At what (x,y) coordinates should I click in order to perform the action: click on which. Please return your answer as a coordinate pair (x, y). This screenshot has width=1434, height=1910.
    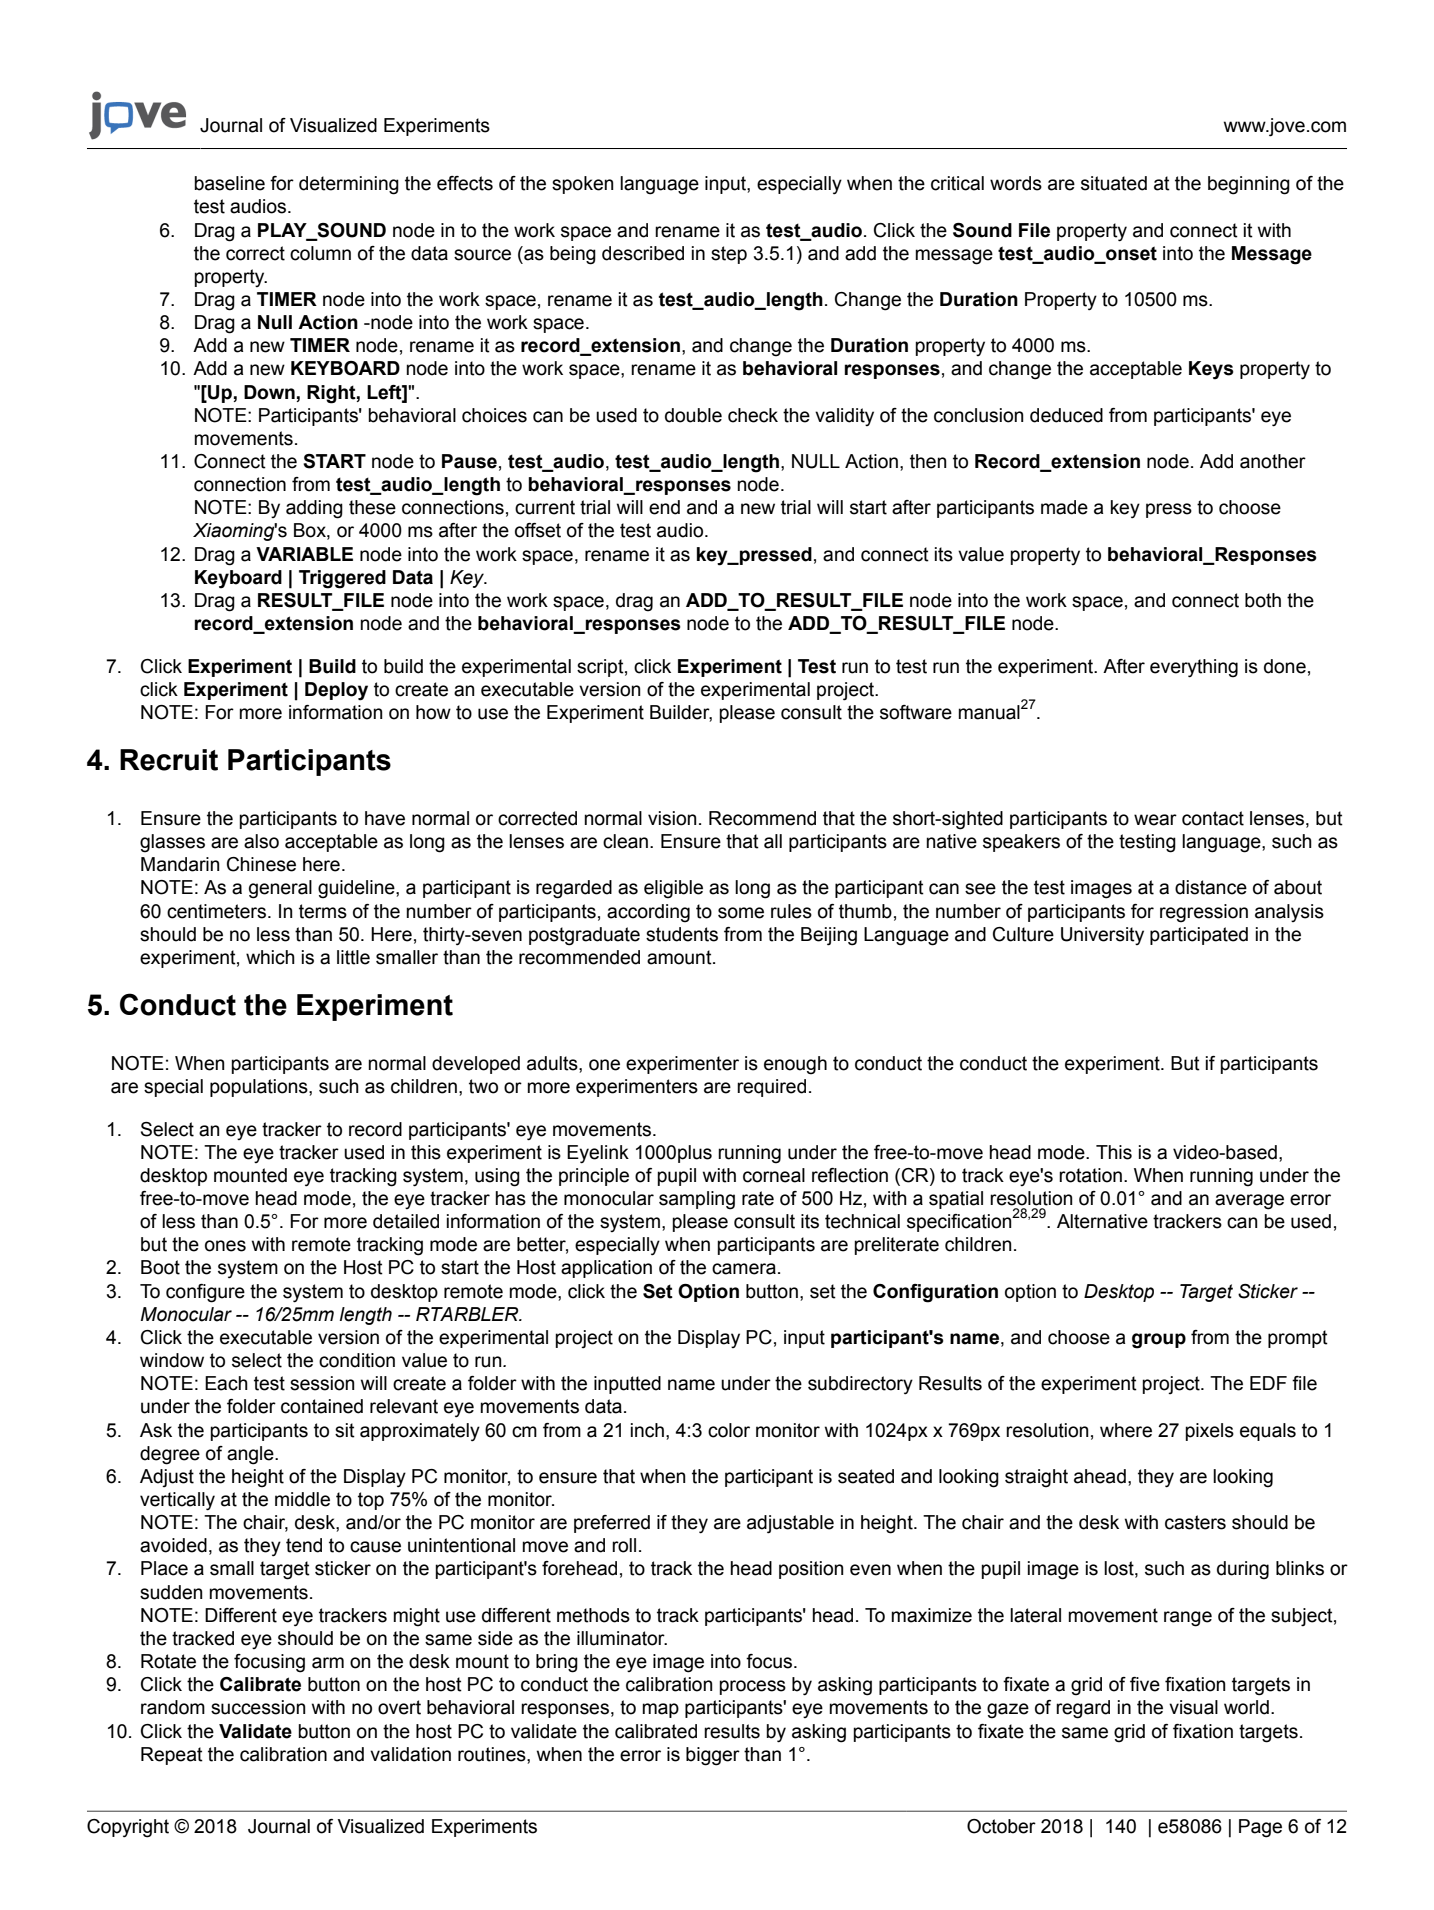
    Looking at the image, I should click on (270, 957).
